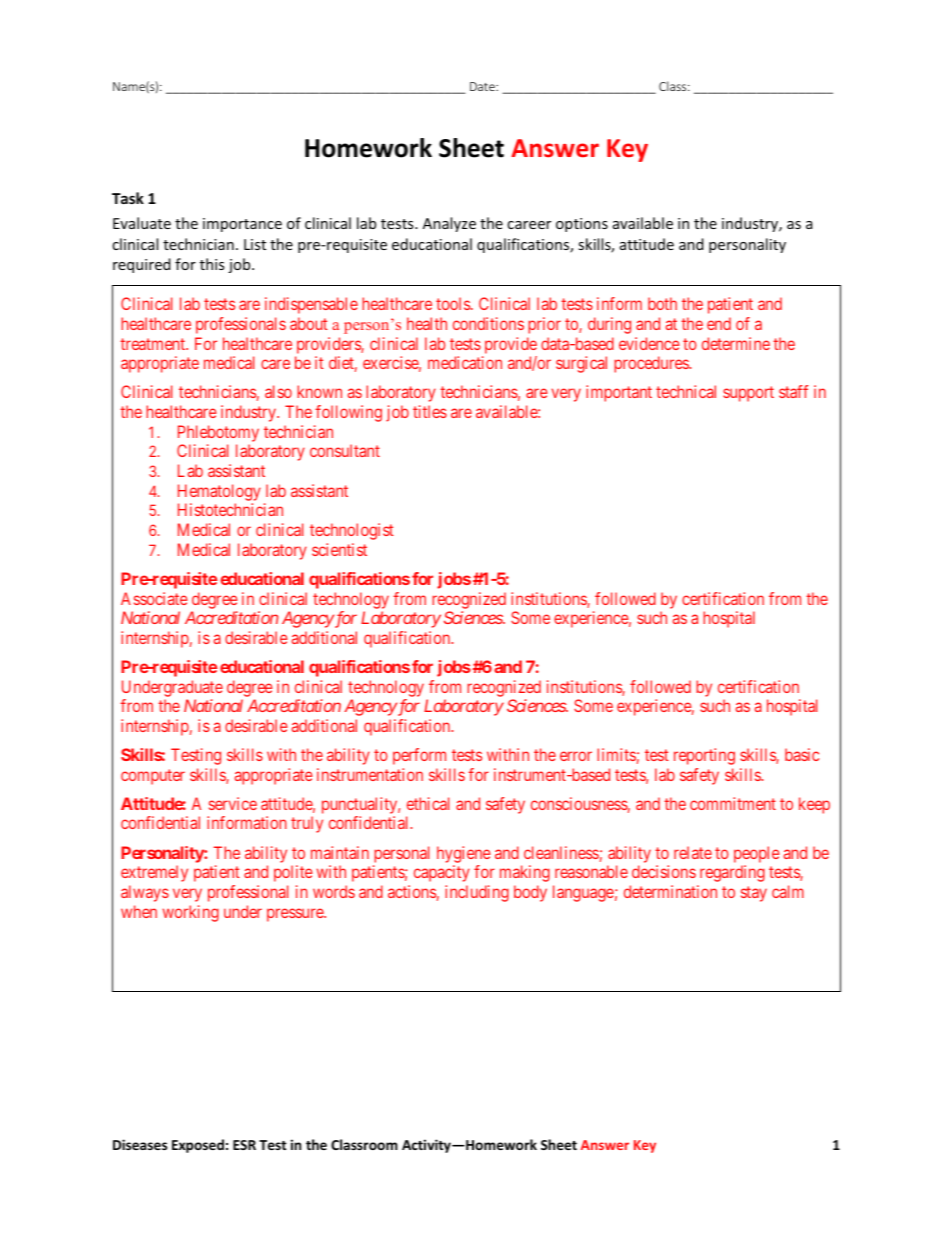 The image size is (952, 1233). Describe the element at coordinates (198, 1146) in the page. I see `Exposed` at that location.
